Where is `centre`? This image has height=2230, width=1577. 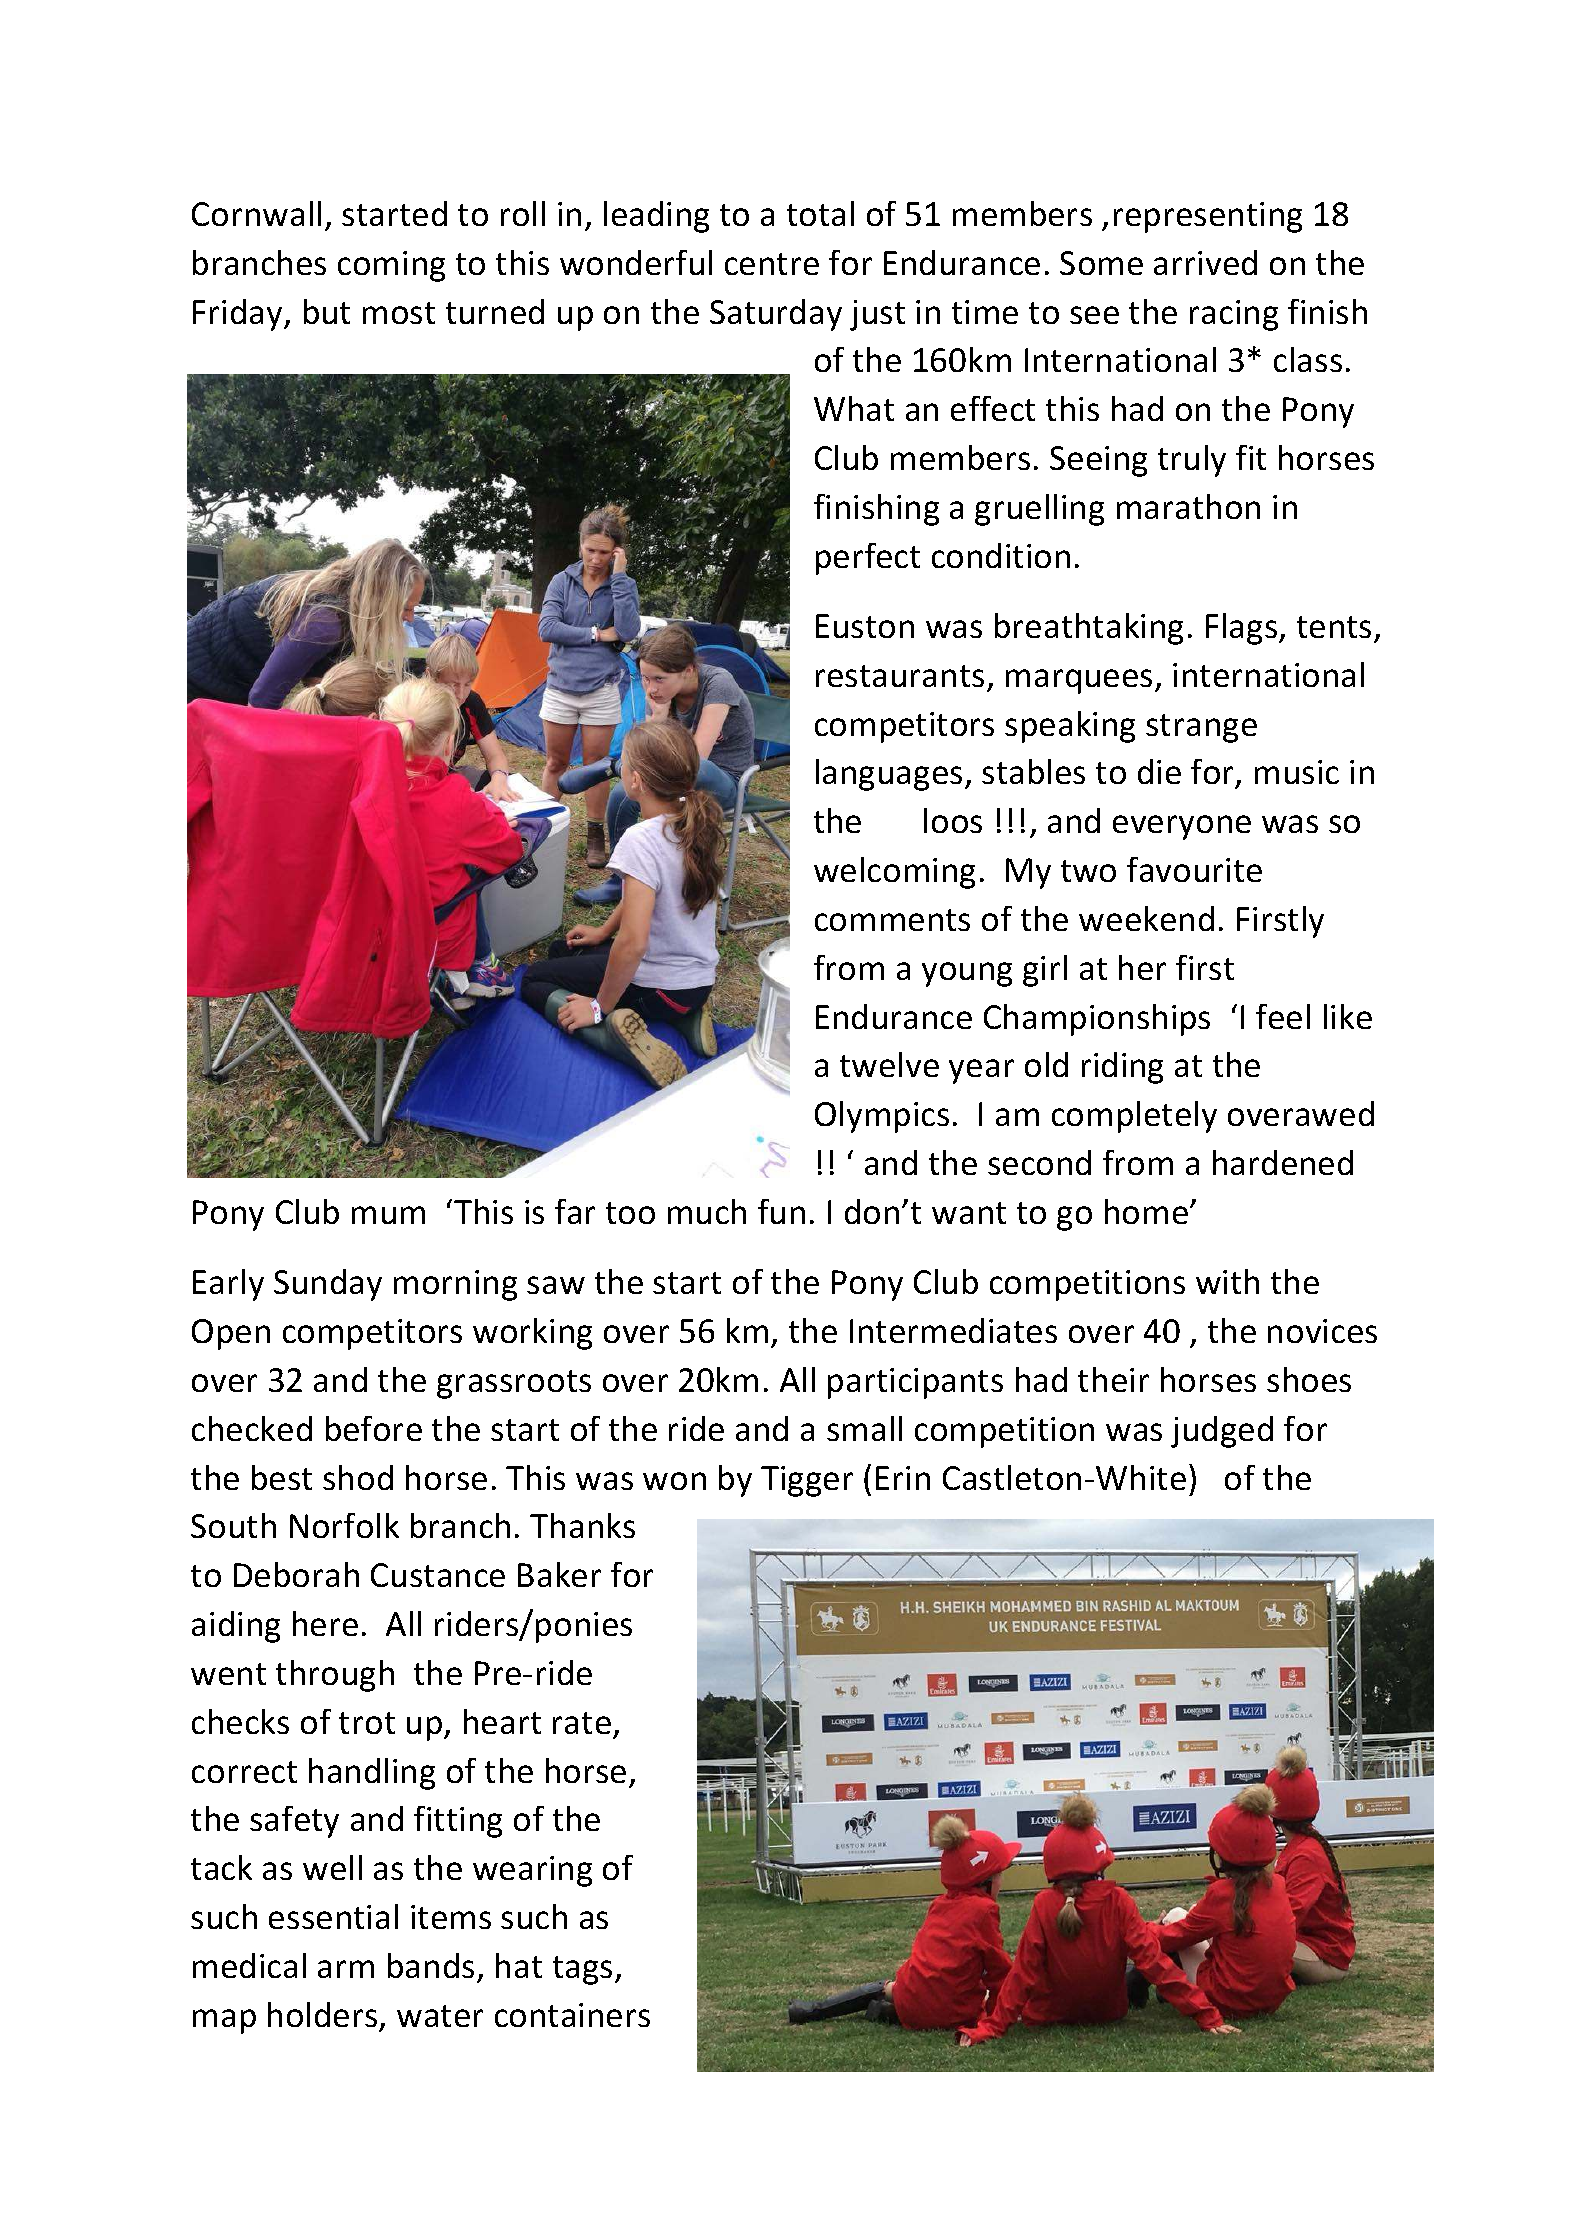
centre is located at coordinates (772, 264).
